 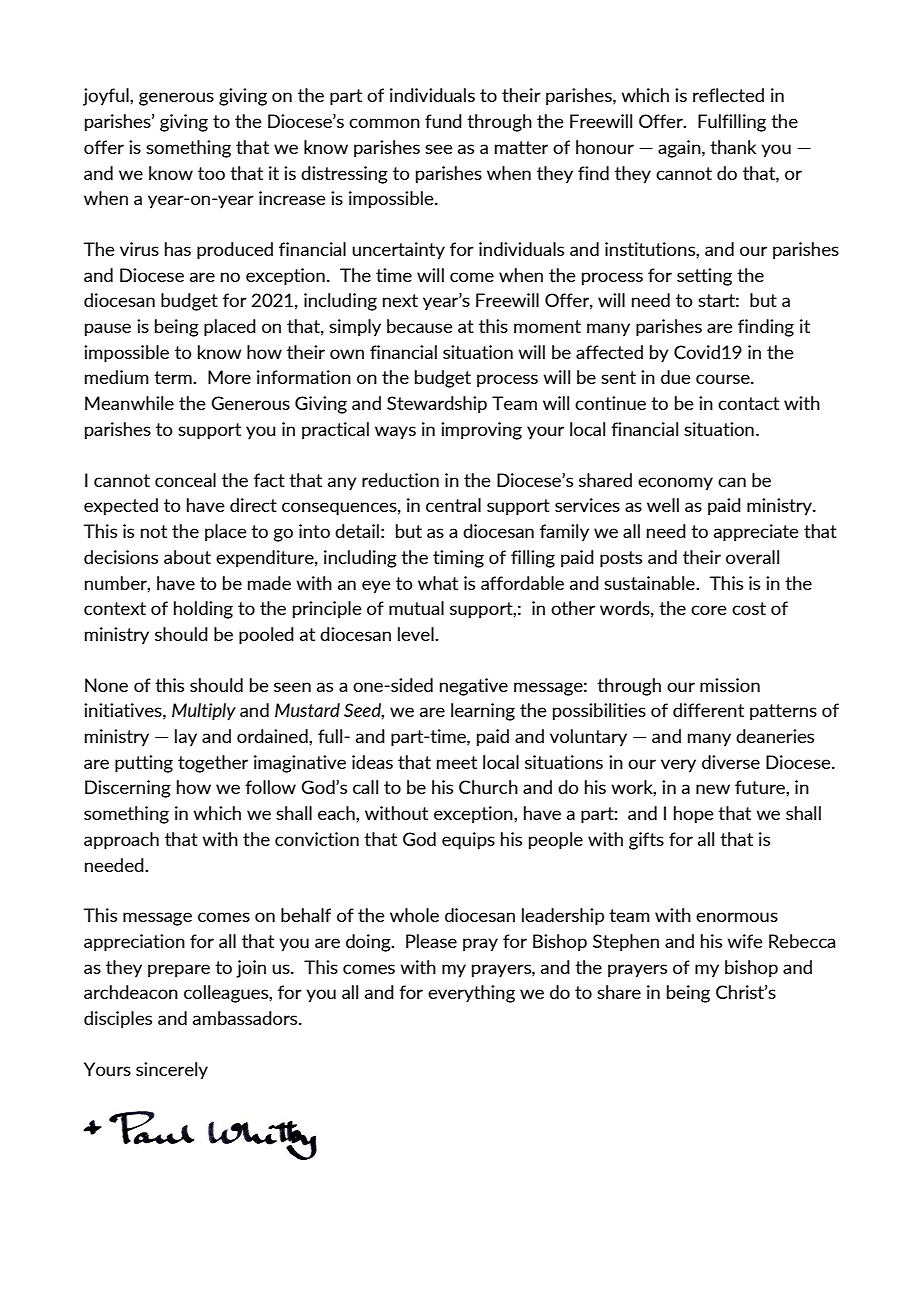 I want to click on core, so click(x=709, y=610).
